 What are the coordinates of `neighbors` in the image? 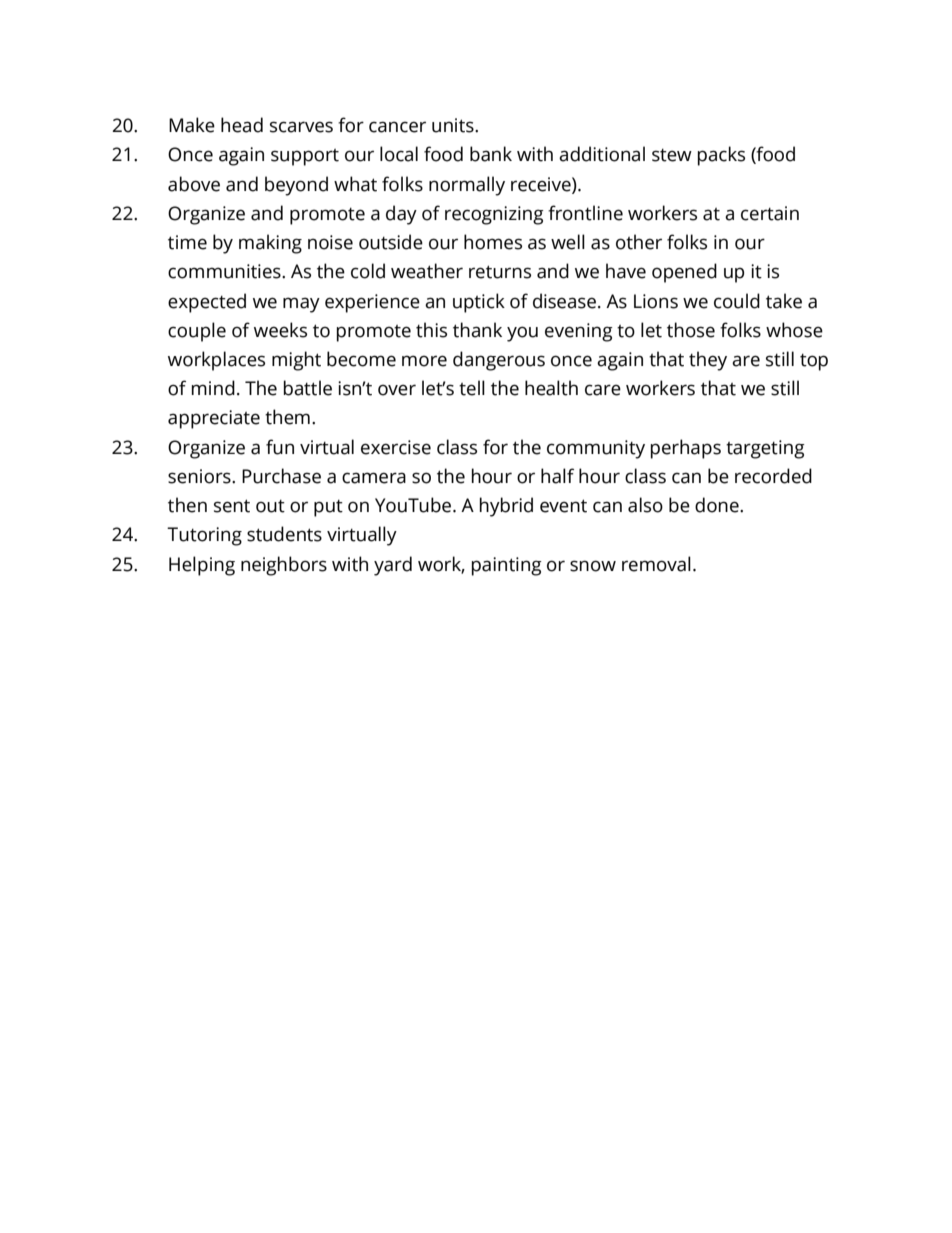 It's located at (284, 566).
